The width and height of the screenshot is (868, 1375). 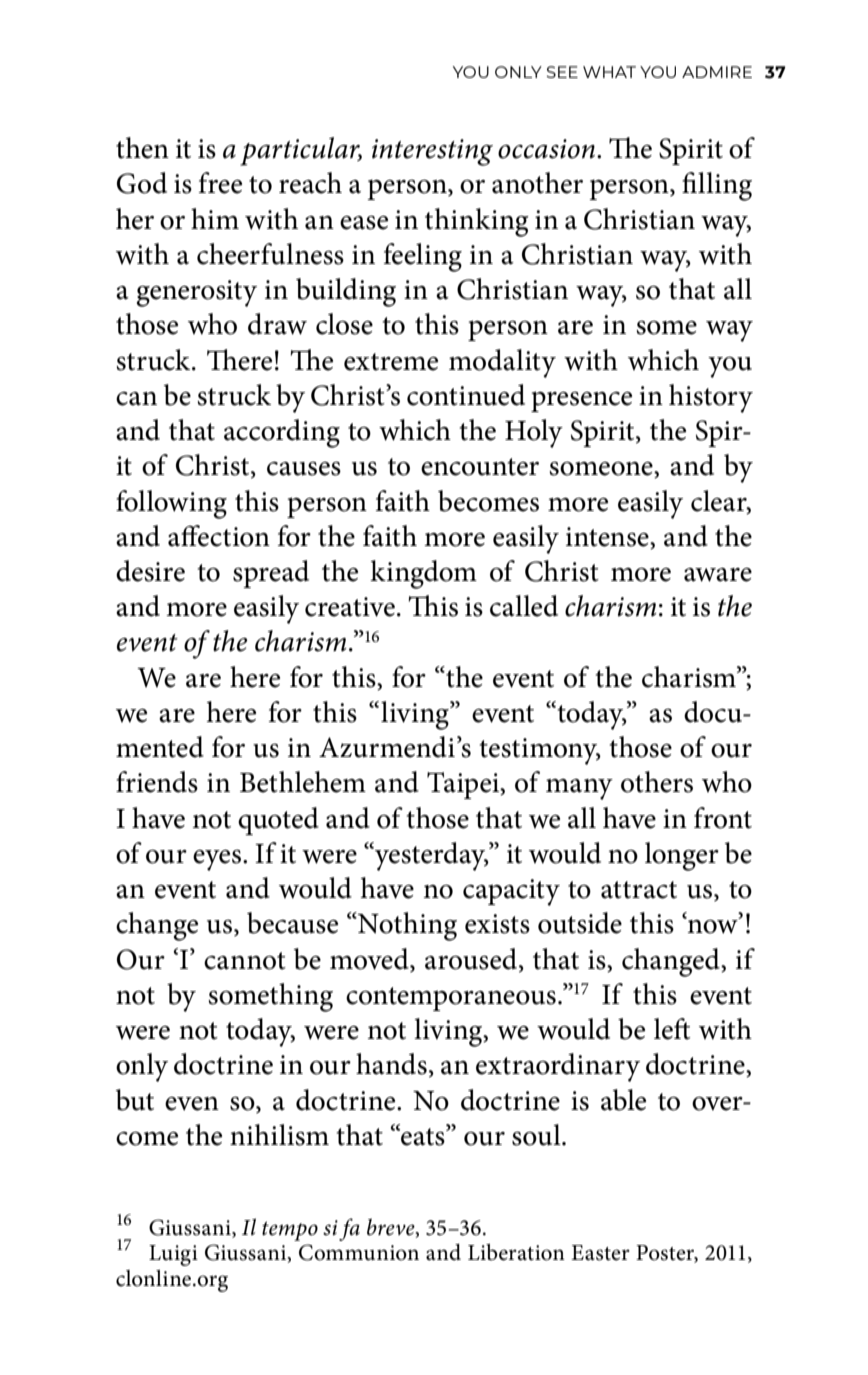 I want to click on then, so click(x=142, y=148).
